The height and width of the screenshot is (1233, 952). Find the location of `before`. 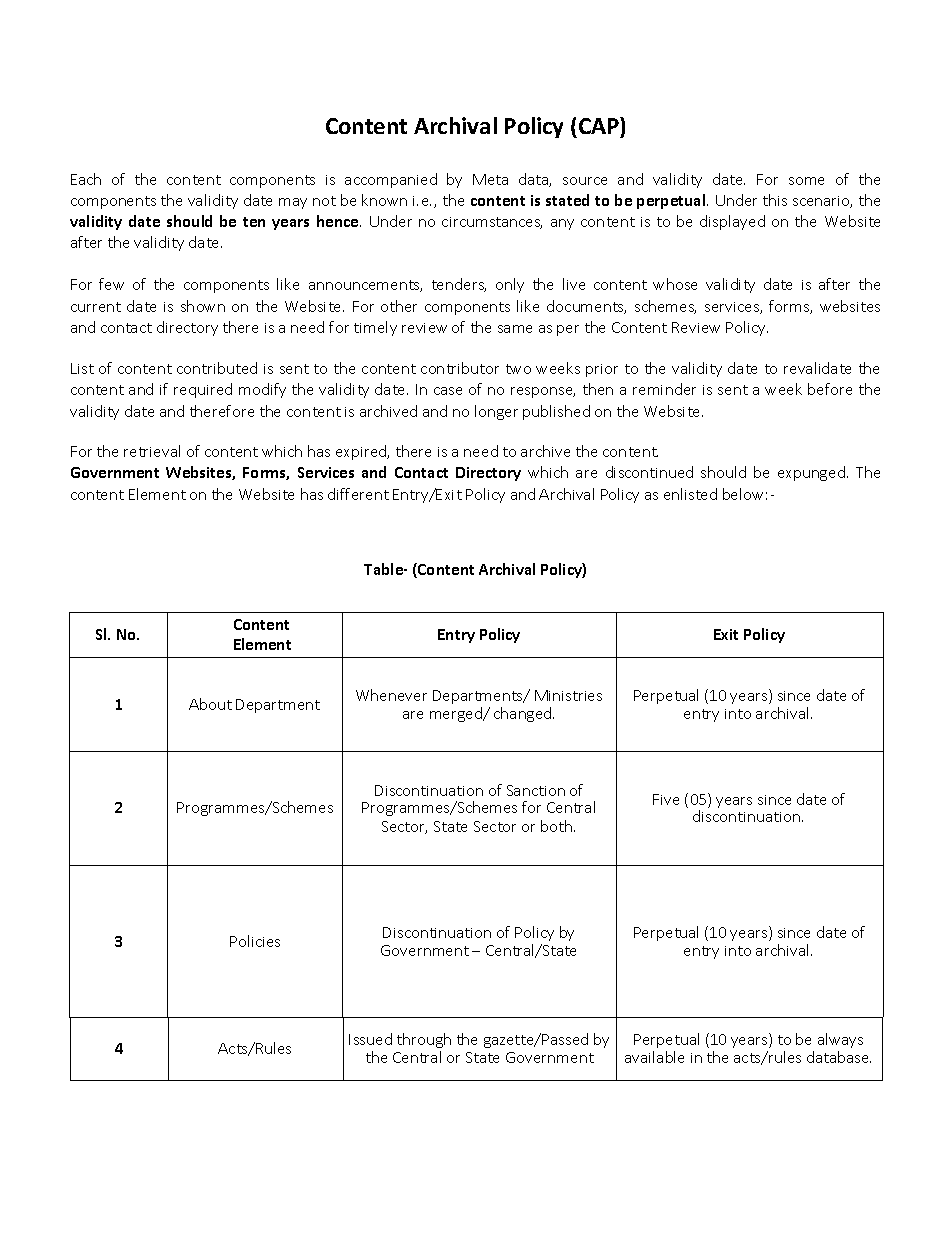

before is located at coordinates (830, 389).
